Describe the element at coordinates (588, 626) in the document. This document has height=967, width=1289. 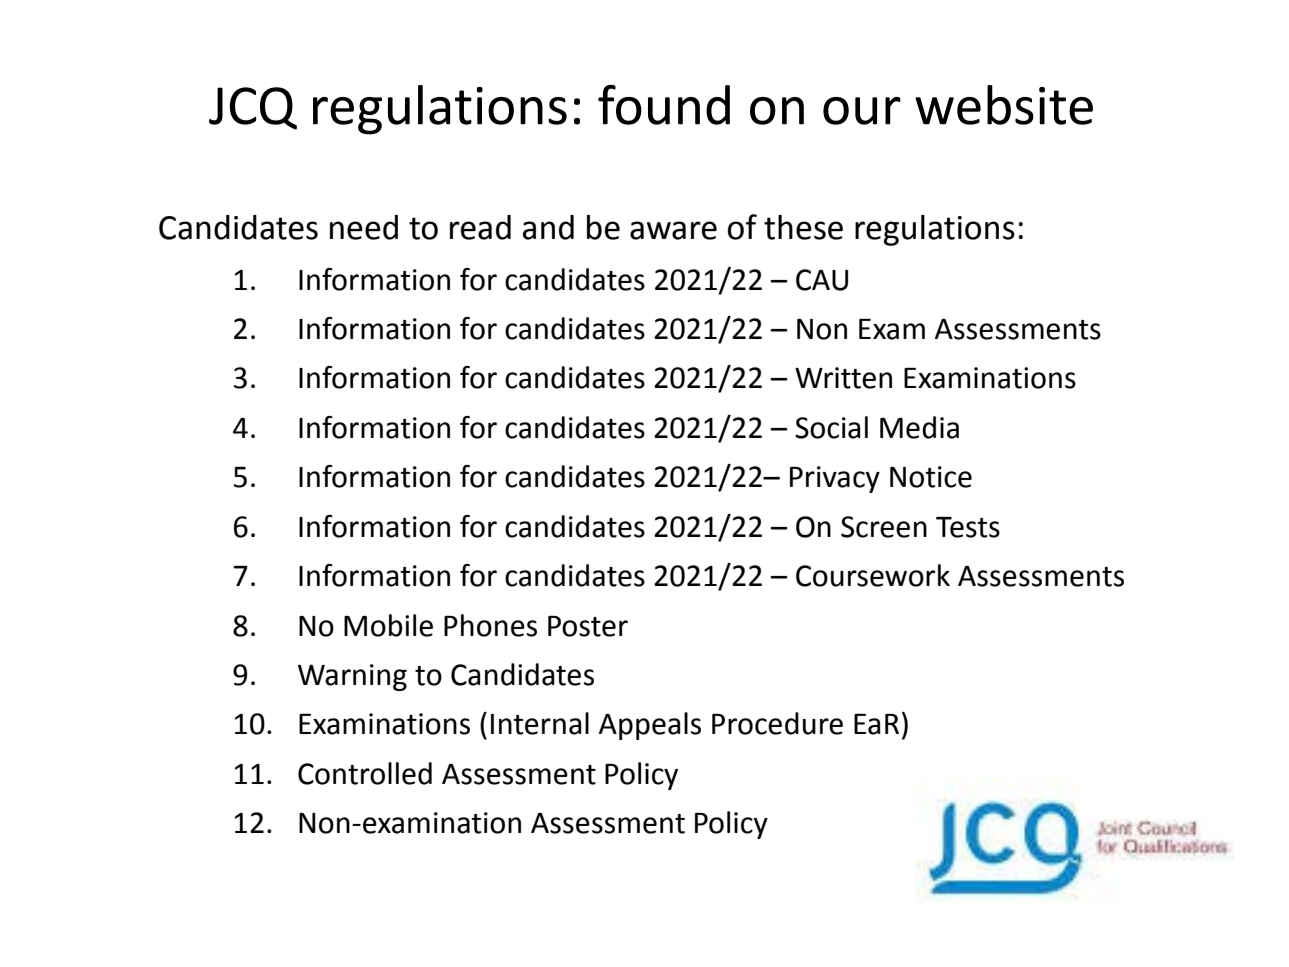
I see `Poster` at that location.
